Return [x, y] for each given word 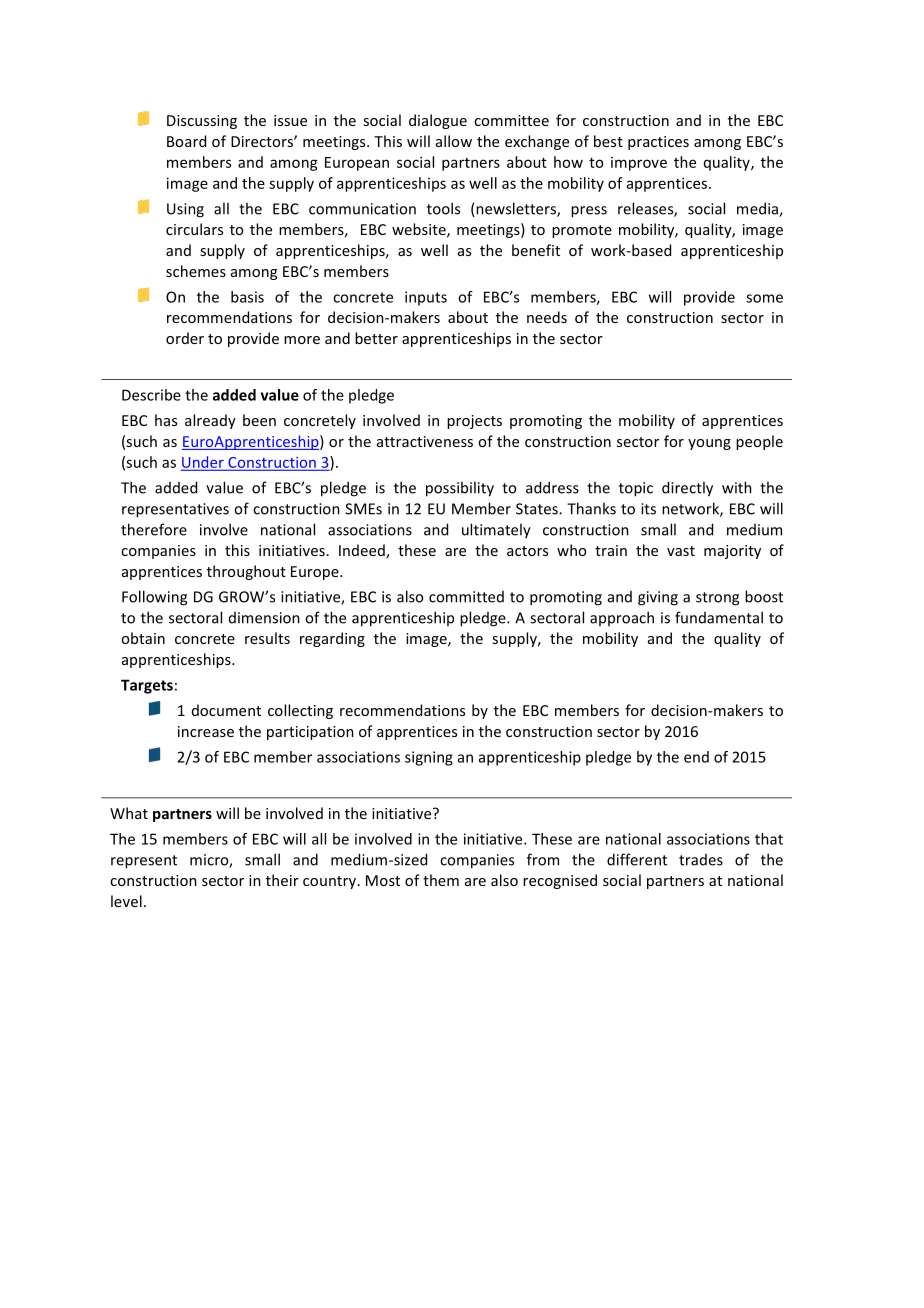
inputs [426, 298]
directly [687, 489]
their [282, 880]
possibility [460, 489]
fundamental [719, 617]
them [441, 880]
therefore [154, 529]
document [226, 710]
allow [454, 141]
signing [429, 758]
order [185, 338]
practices [658, 143]
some [764, 298]
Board [186, 141]
